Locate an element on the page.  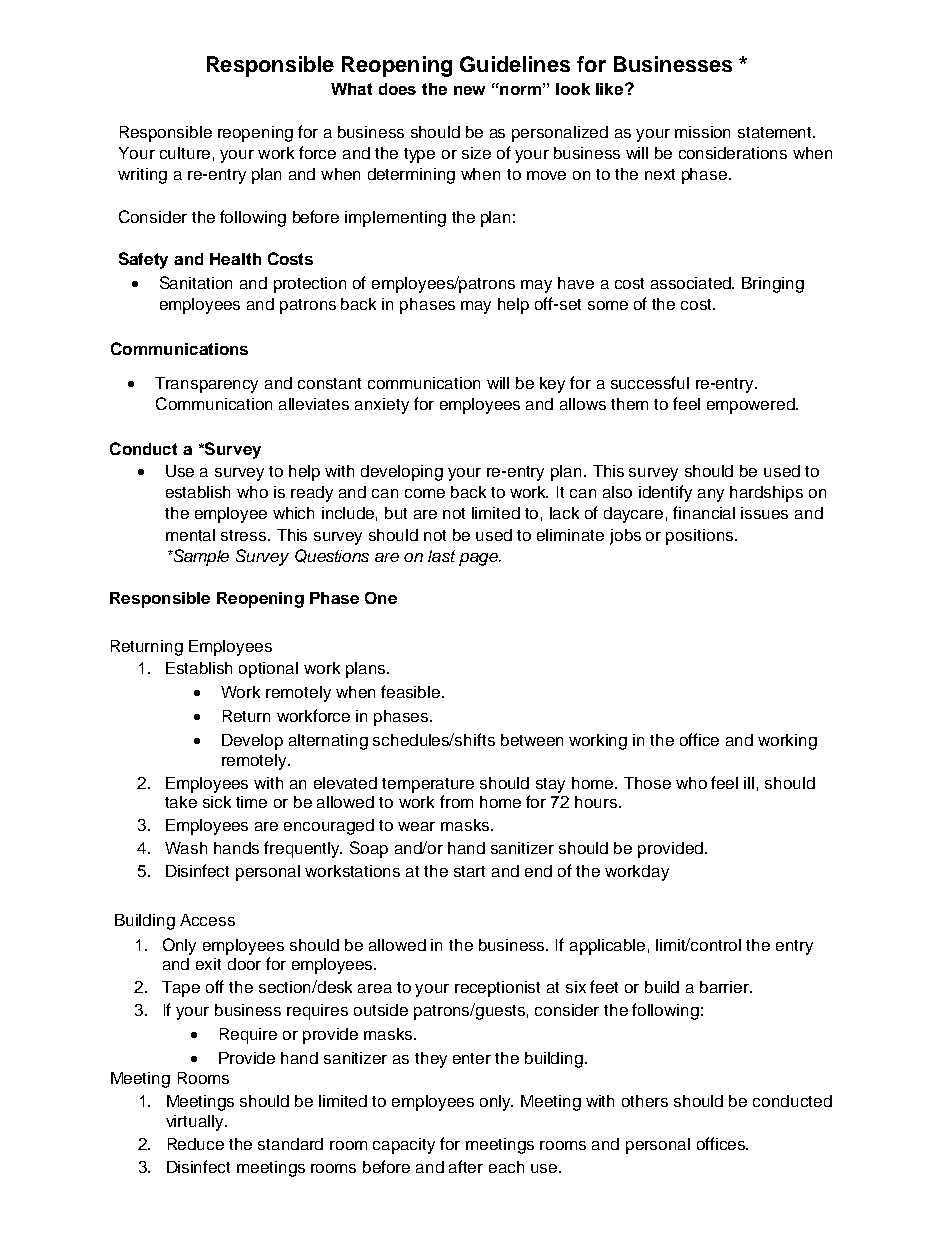
page is located at coordinates (479, 559).
